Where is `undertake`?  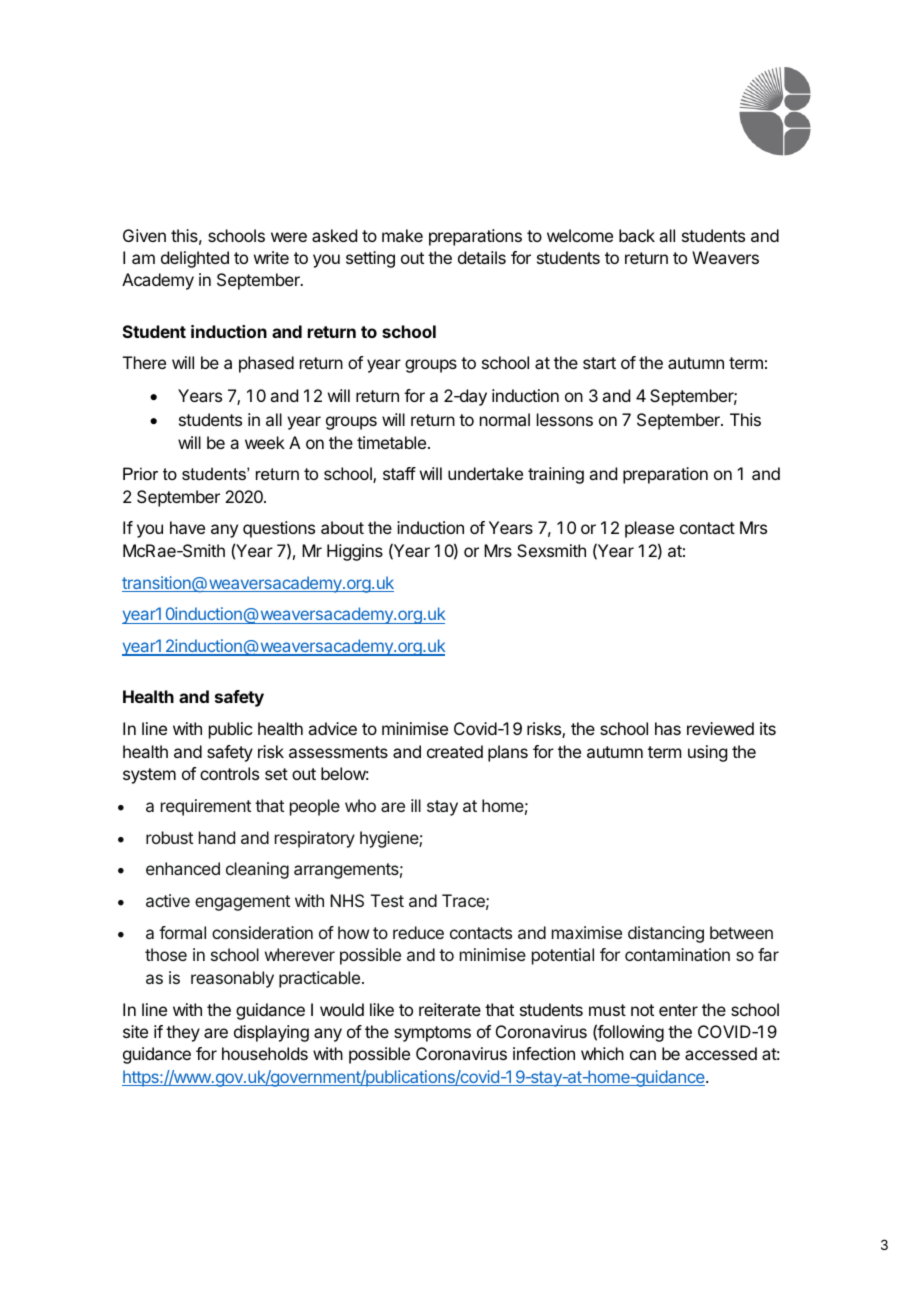 undertake is located at coordinates (485, 473).
